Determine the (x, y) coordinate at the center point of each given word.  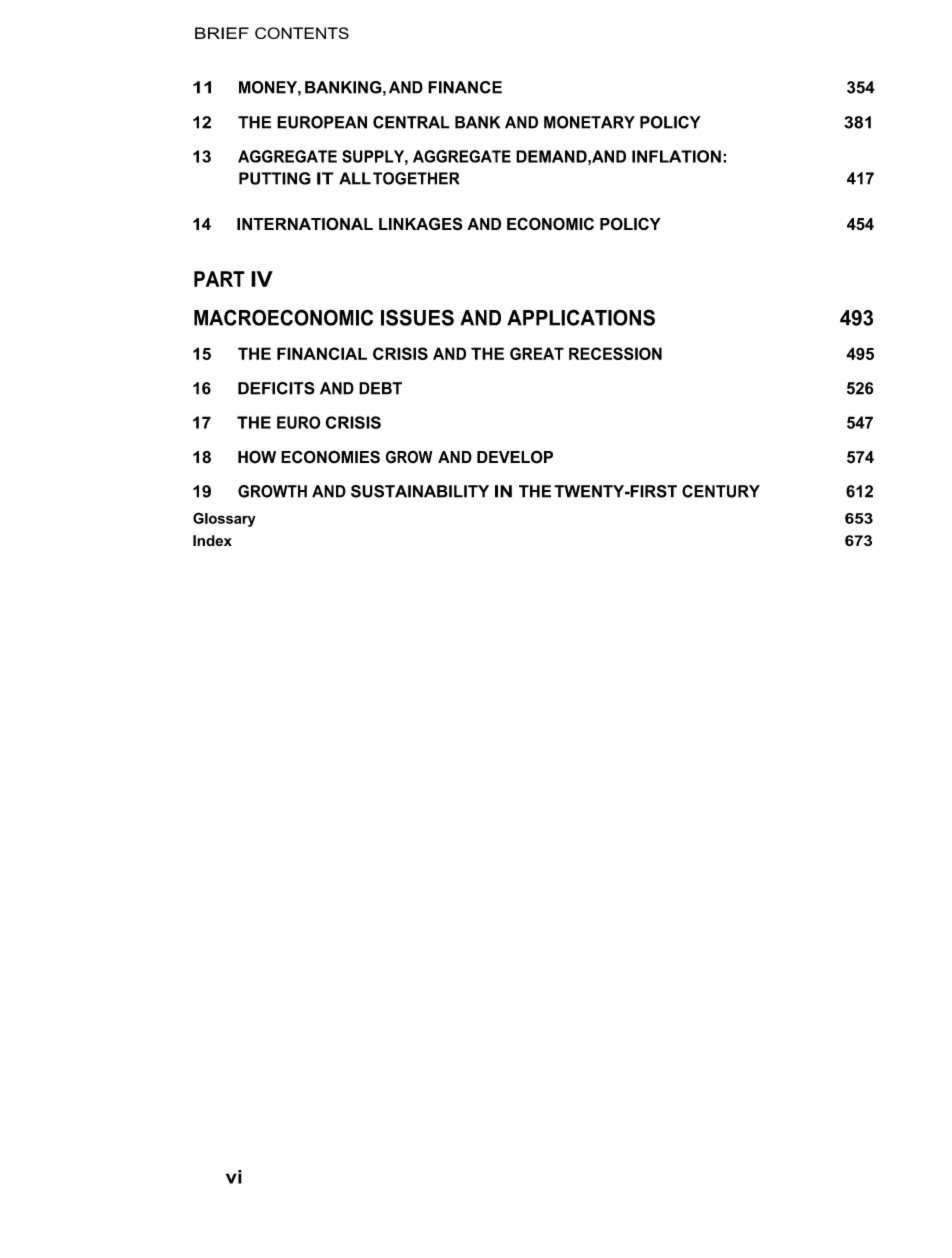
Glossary (224, 519)
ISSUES (417, 317)
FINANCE (465, 87)
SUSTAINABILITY (420, 491)
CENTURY (721, 491)
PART (219, 279)
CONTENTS (302, 33)
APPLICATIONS (581, 317)
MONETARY (589, 122)
